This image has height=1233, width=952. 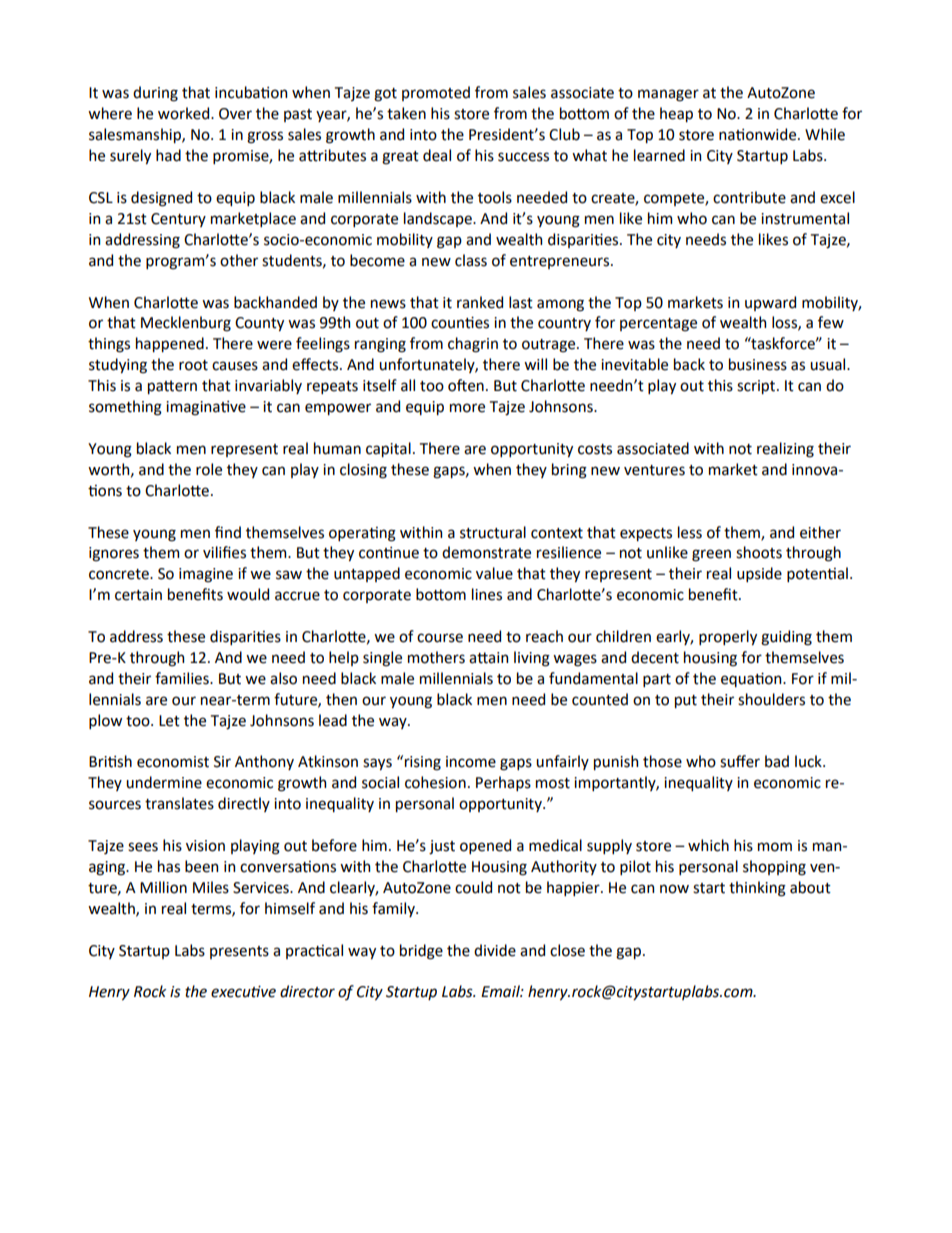 I want to click on equation, so click(x=752, y=680).
